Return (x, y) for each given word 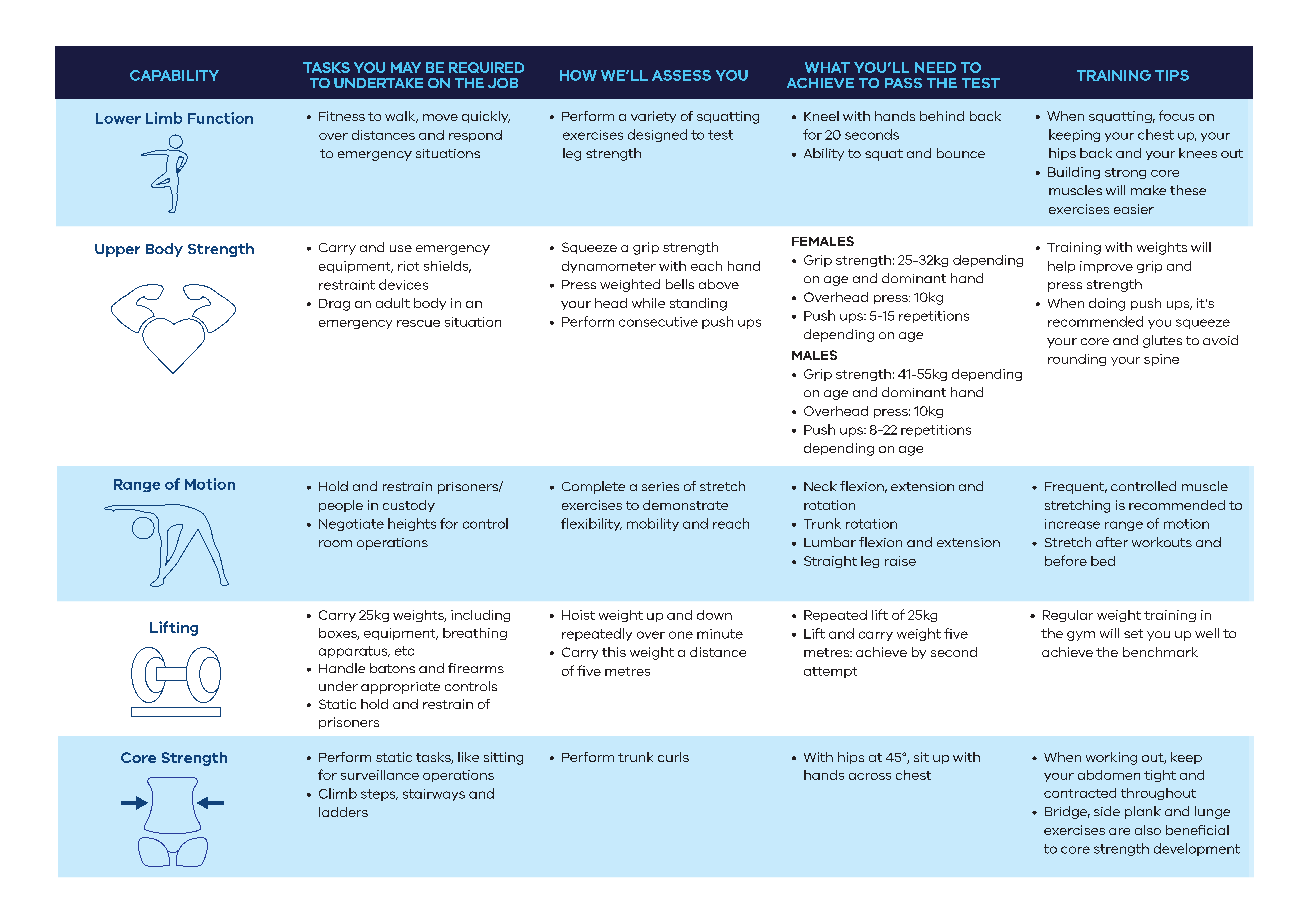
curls (673, 757)
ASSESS (681, 75)
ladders (343, 812)
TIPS (1172, 75)
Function (220, 118)
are (1119, 831)
